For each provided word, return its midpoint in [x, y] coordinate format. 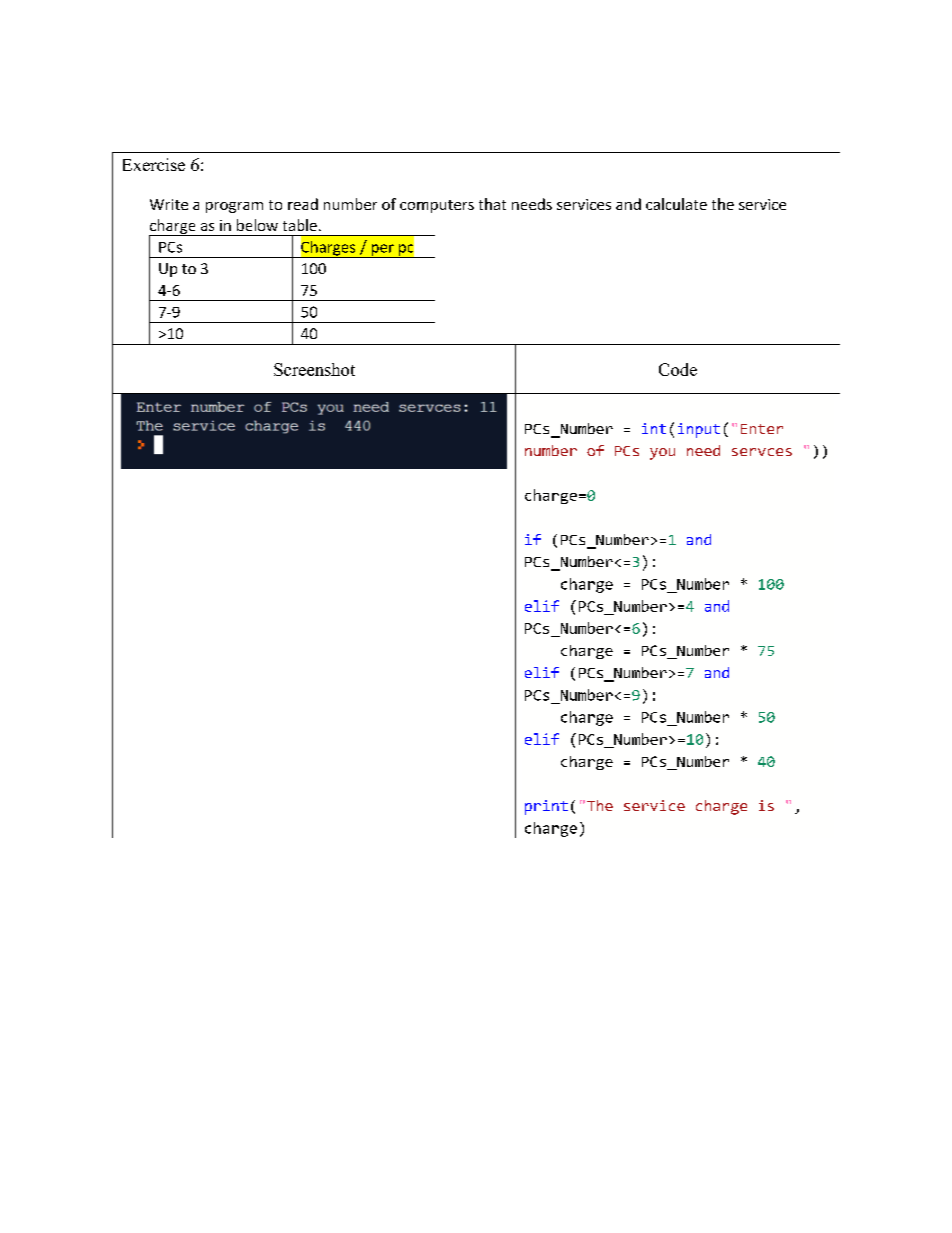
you [662, 454]
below [257, 225]
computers [437, 206]
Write [169, 204]
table [300, 225]
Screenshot [314, 369]
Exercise [154, 164]
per [382, 251]
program [234, 207]
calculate [676, 204]
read [303, 204]
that [492, 204]
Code [678, 369]
